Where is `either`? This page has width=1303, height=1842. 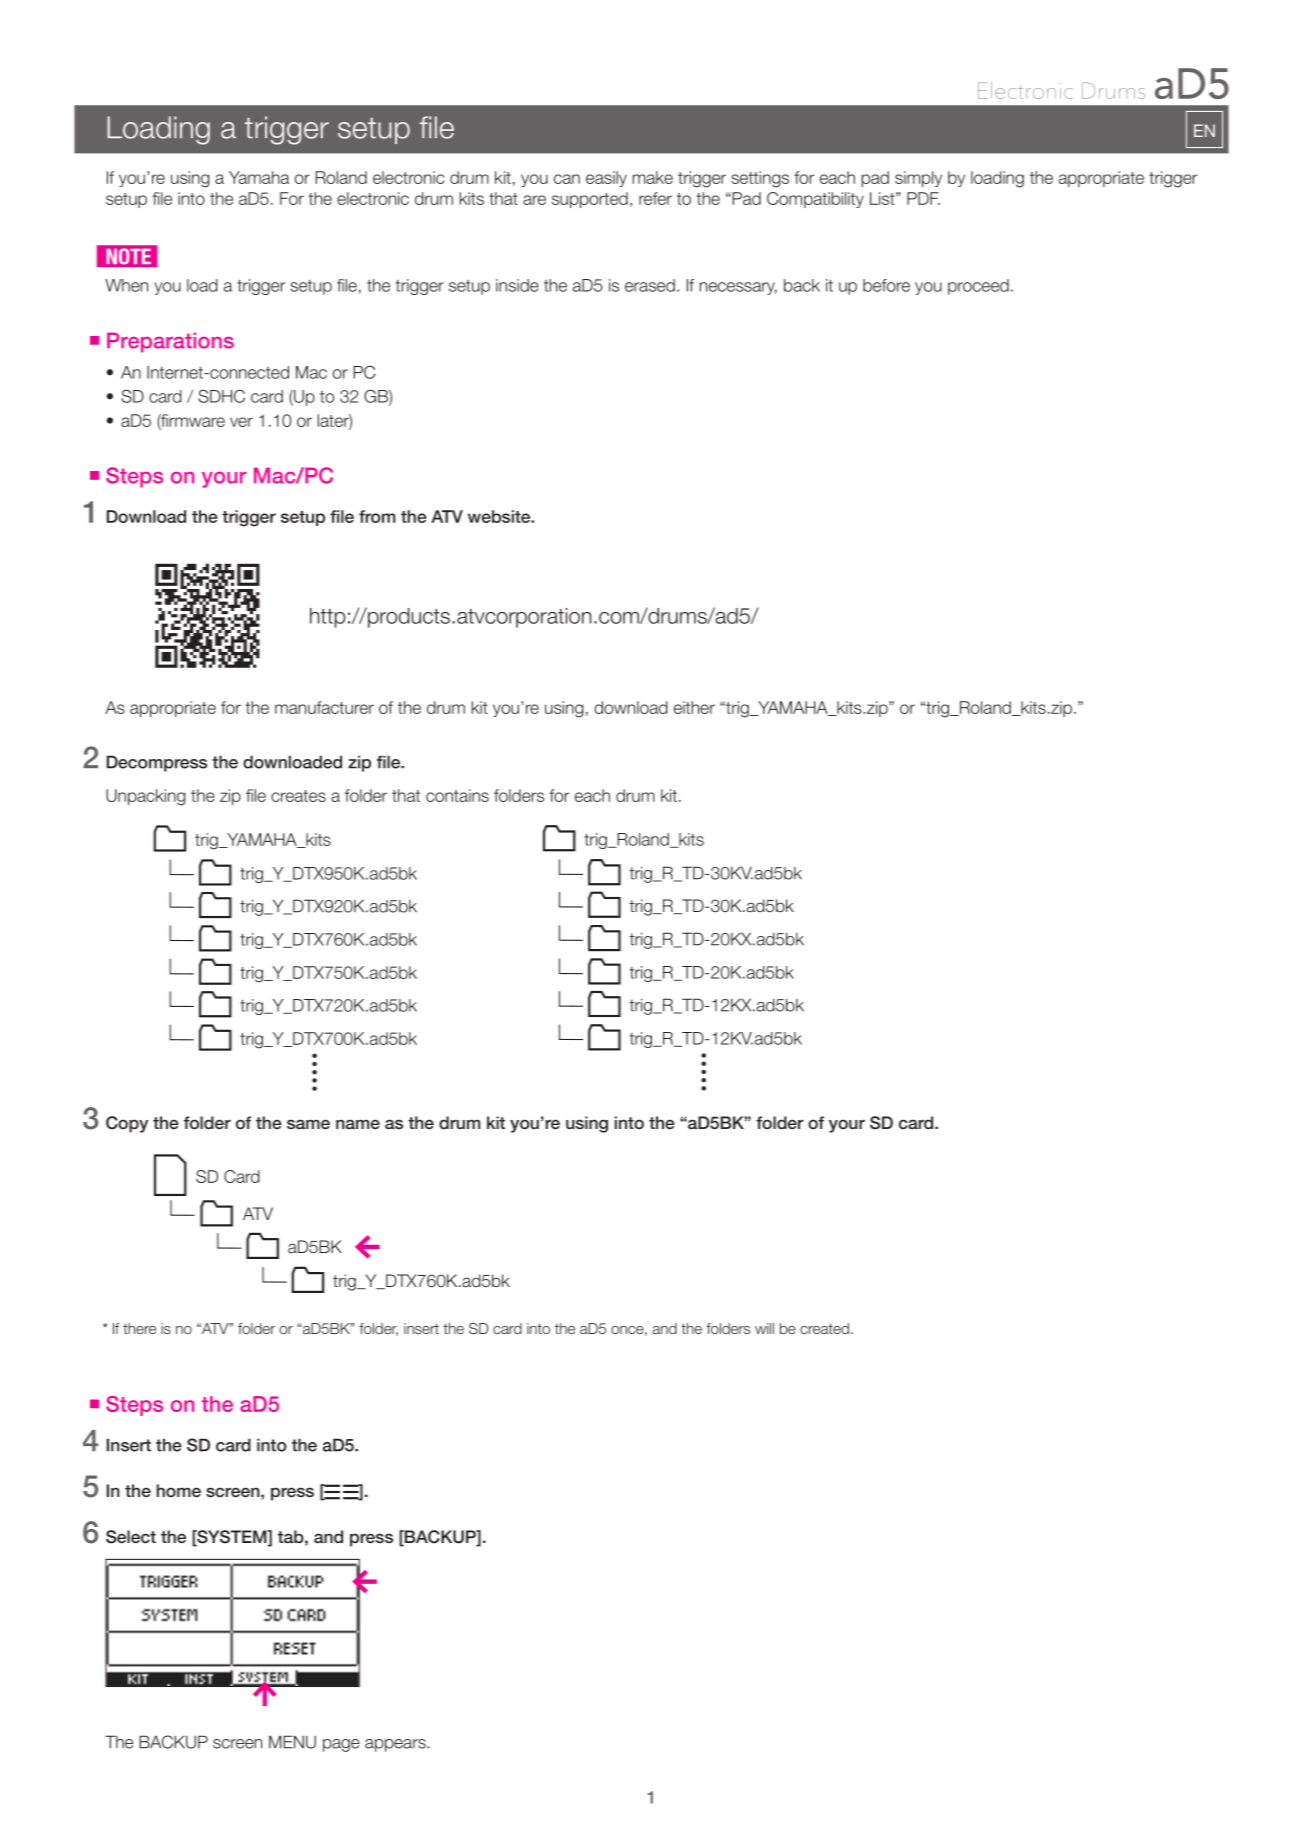
either is located at coordinates (694, 707).
